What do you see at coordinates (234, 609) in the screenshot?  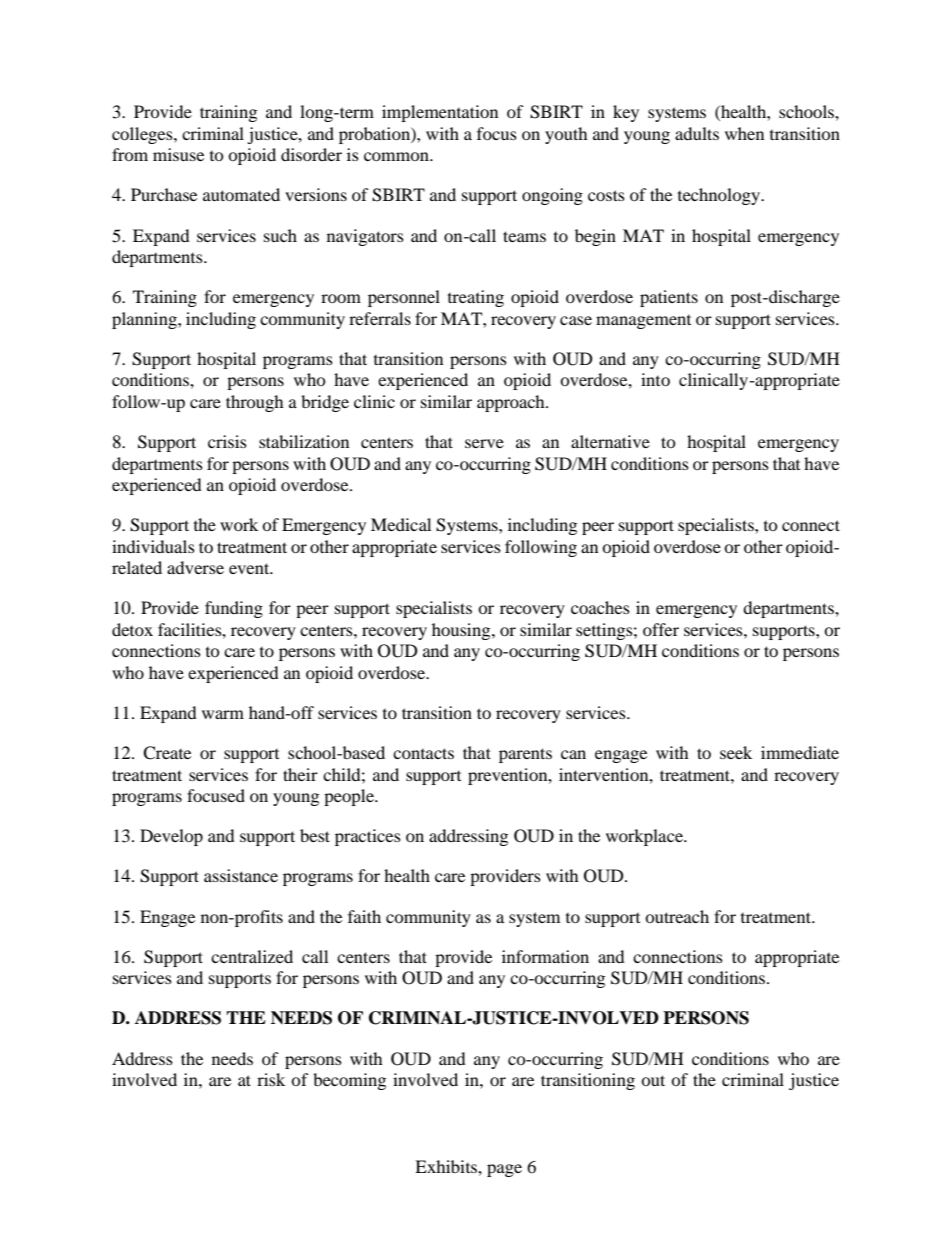 I see `funding` at bounding box center [234, 609].
